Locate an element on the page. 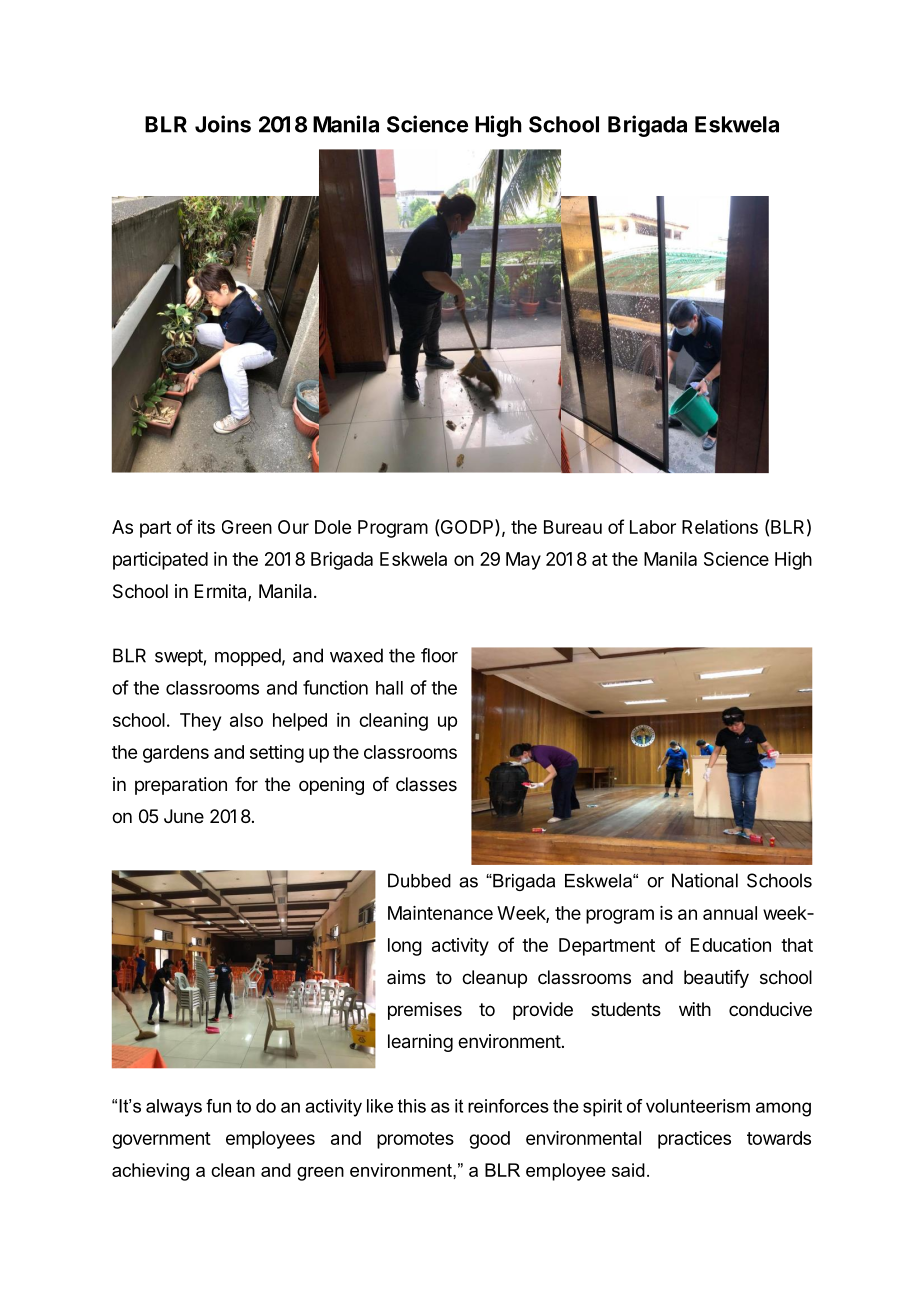  floor is located at coordinates (439, 655).
